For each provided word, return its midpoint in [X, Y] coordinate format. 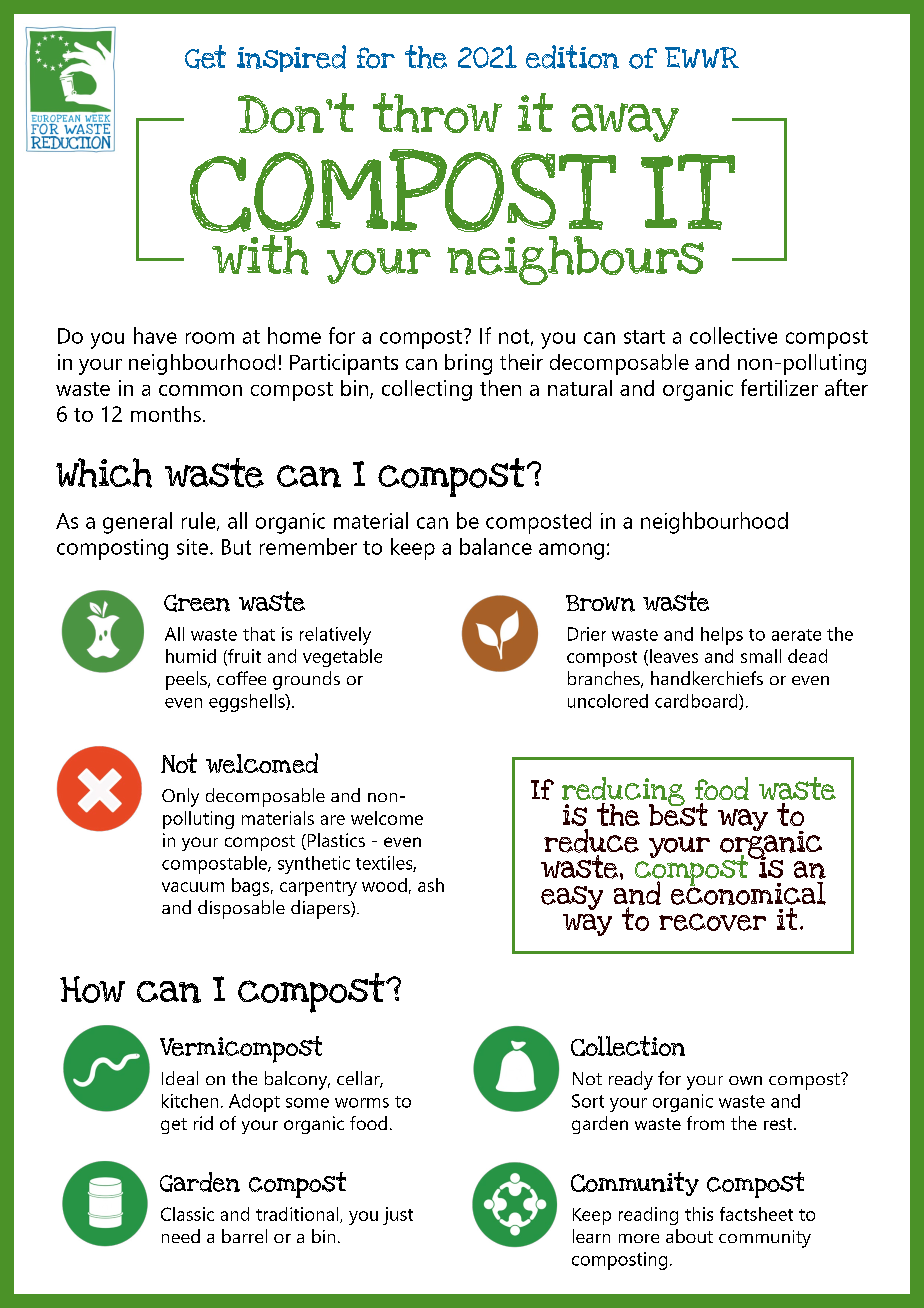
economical [748, 892]
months [166, 414]
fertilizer [779, 387]
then [500, 388]
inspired [291, 58]
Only [180, 797]
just [398, 1216]
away [625, 122]
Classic [187, 1214]
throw [437, 113]
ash [431, 885]
